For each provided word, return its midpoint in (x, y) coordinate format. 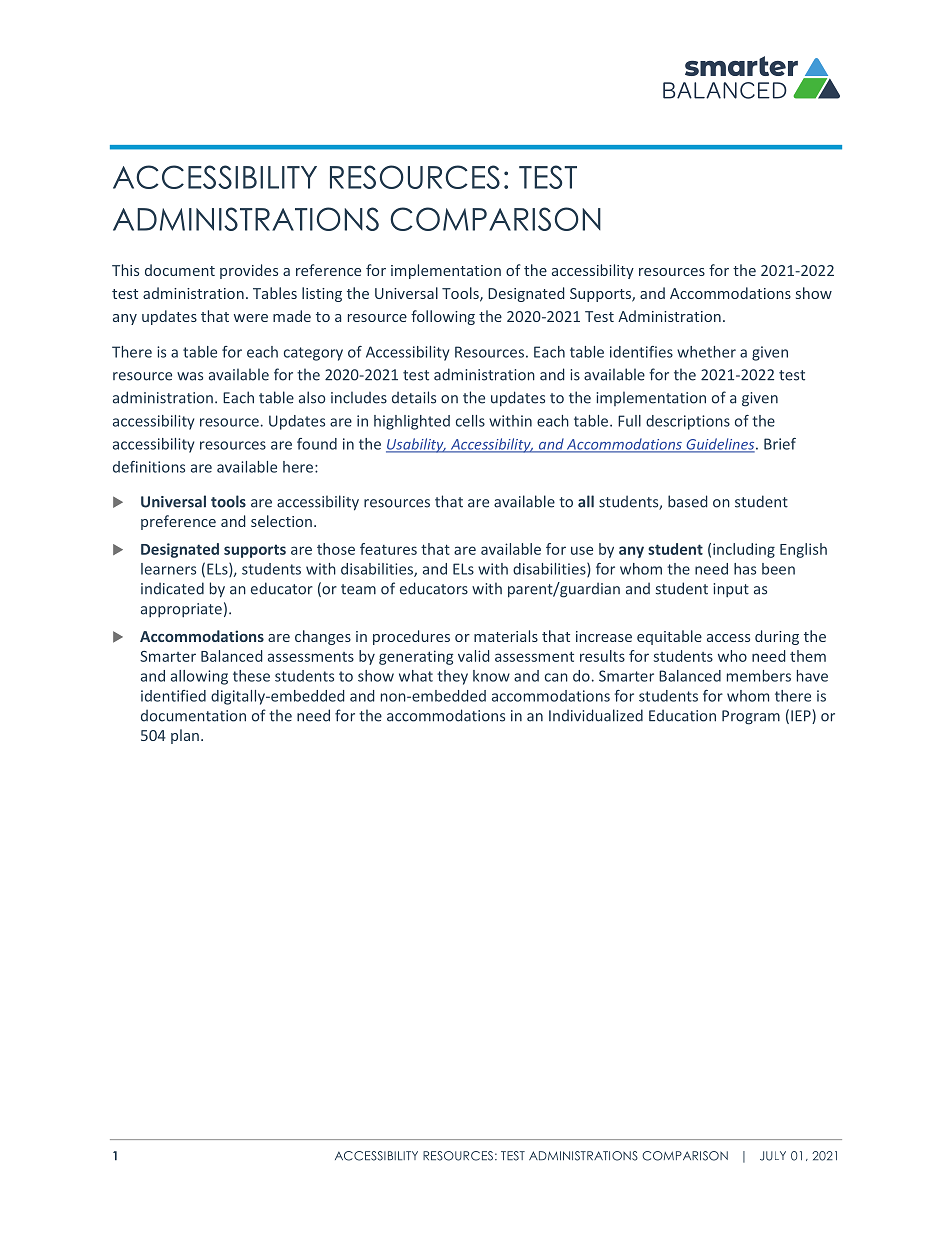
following (443, 317)
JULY (773, 1156)
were (251, 318)
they (452, 677)
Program (751, 717)
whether (706, 352)
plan (185, 736)
